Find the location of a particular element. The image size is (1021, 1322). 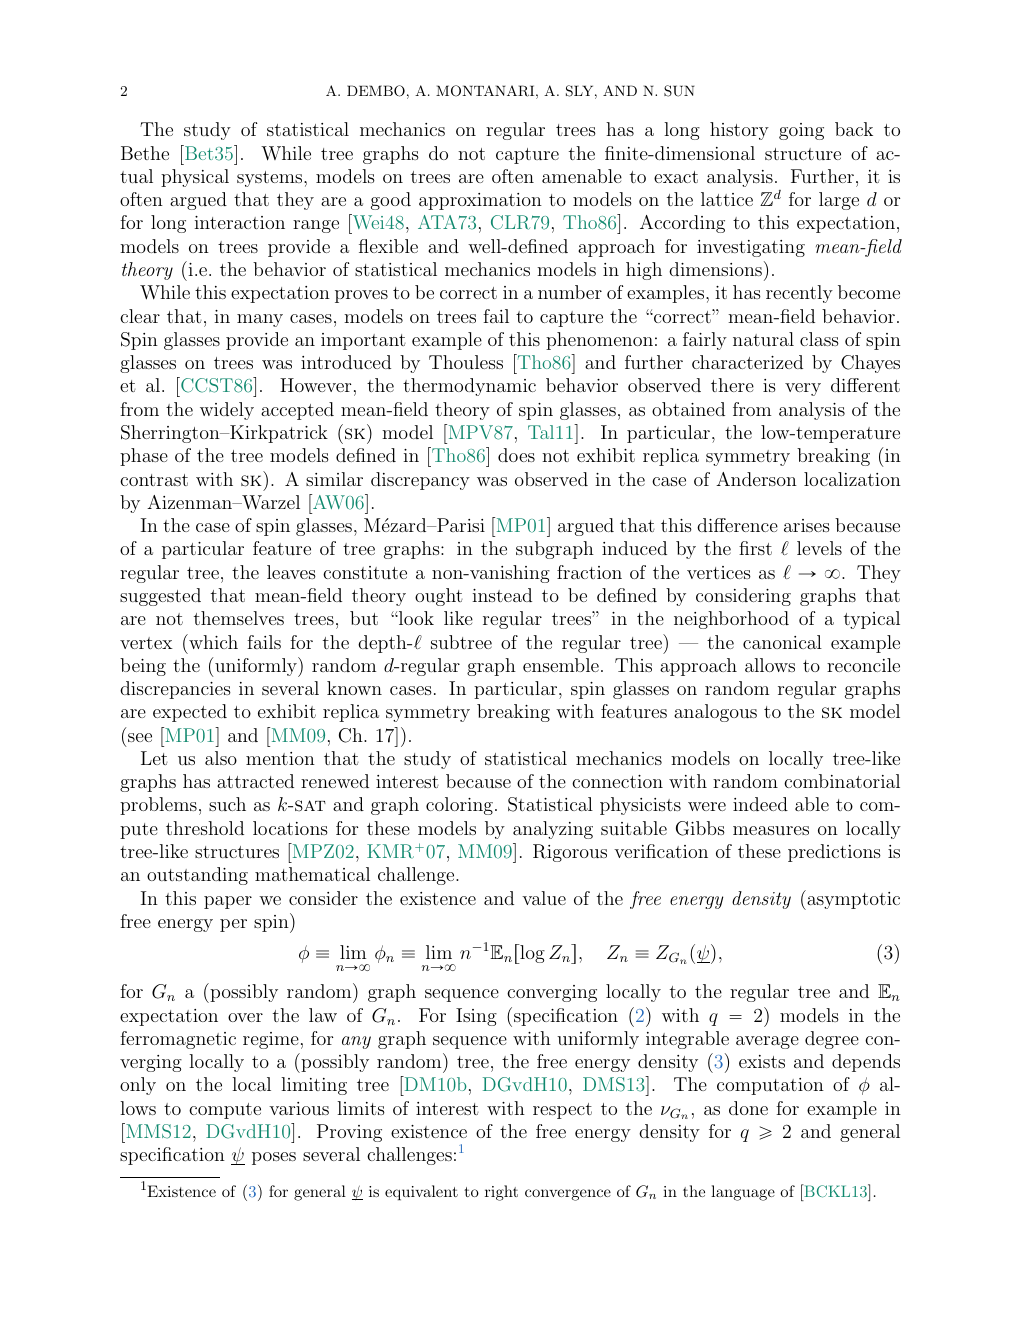

Anderson is located at coordinates (756, 479).
